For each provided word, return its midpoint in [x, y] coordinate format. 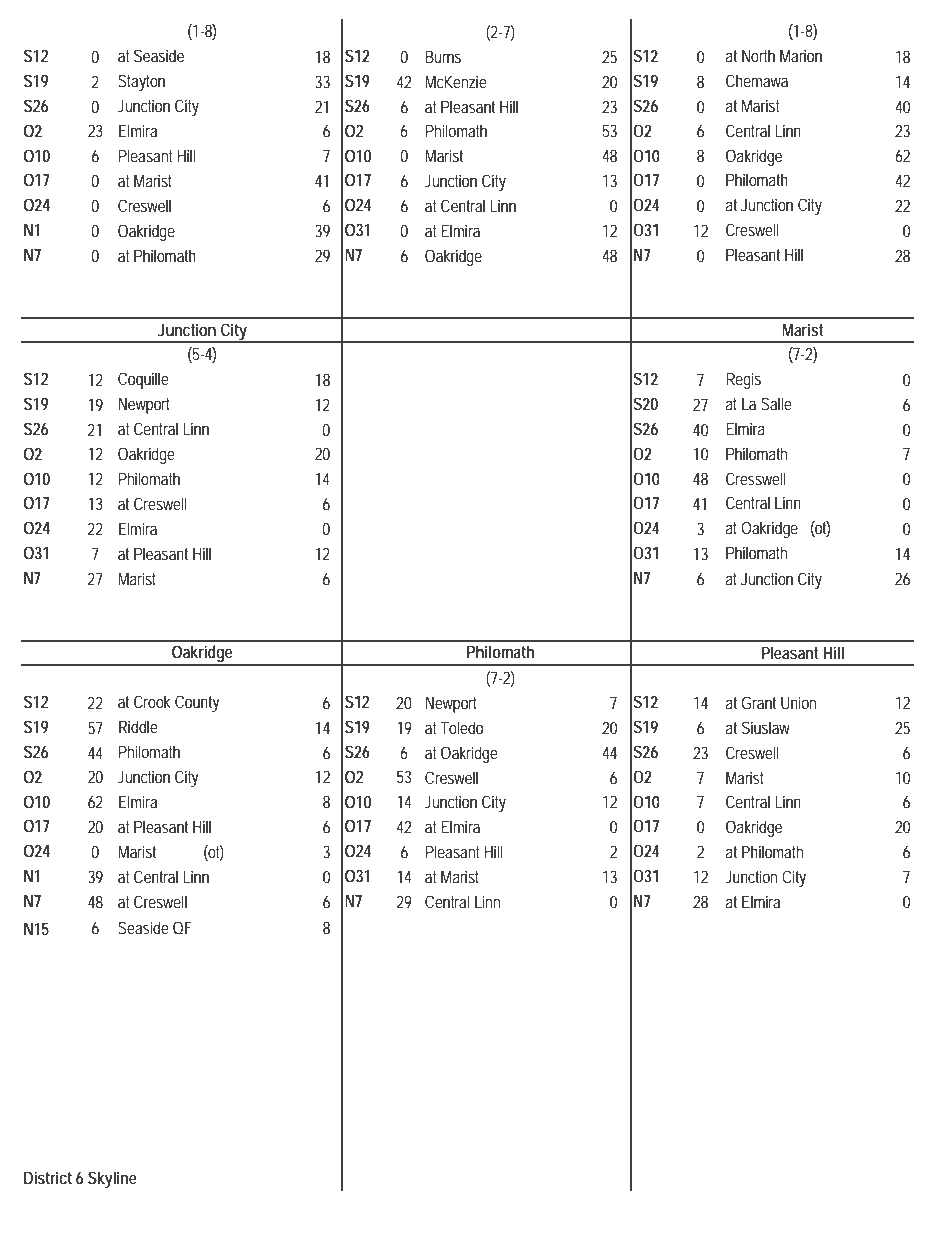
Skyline [112, 1179]
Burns [443, 56]
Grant [758, 702]
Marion [801, 55]
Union [798, 702]
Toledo [461, 727]
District [48, 1177]
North [758, 55]
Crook [152, 701]
